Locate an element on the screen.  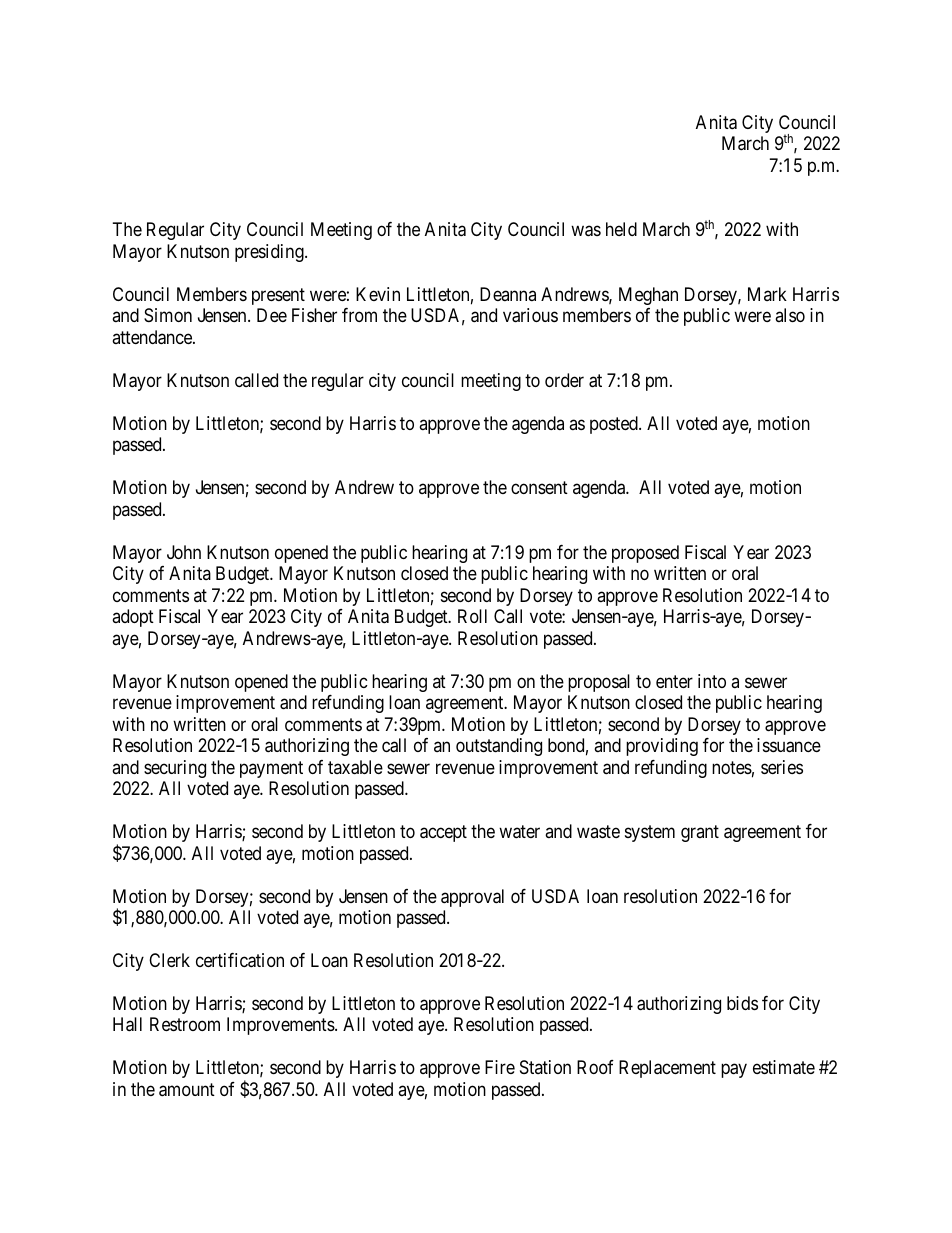
proposed is located at coordinates (645, 554).
